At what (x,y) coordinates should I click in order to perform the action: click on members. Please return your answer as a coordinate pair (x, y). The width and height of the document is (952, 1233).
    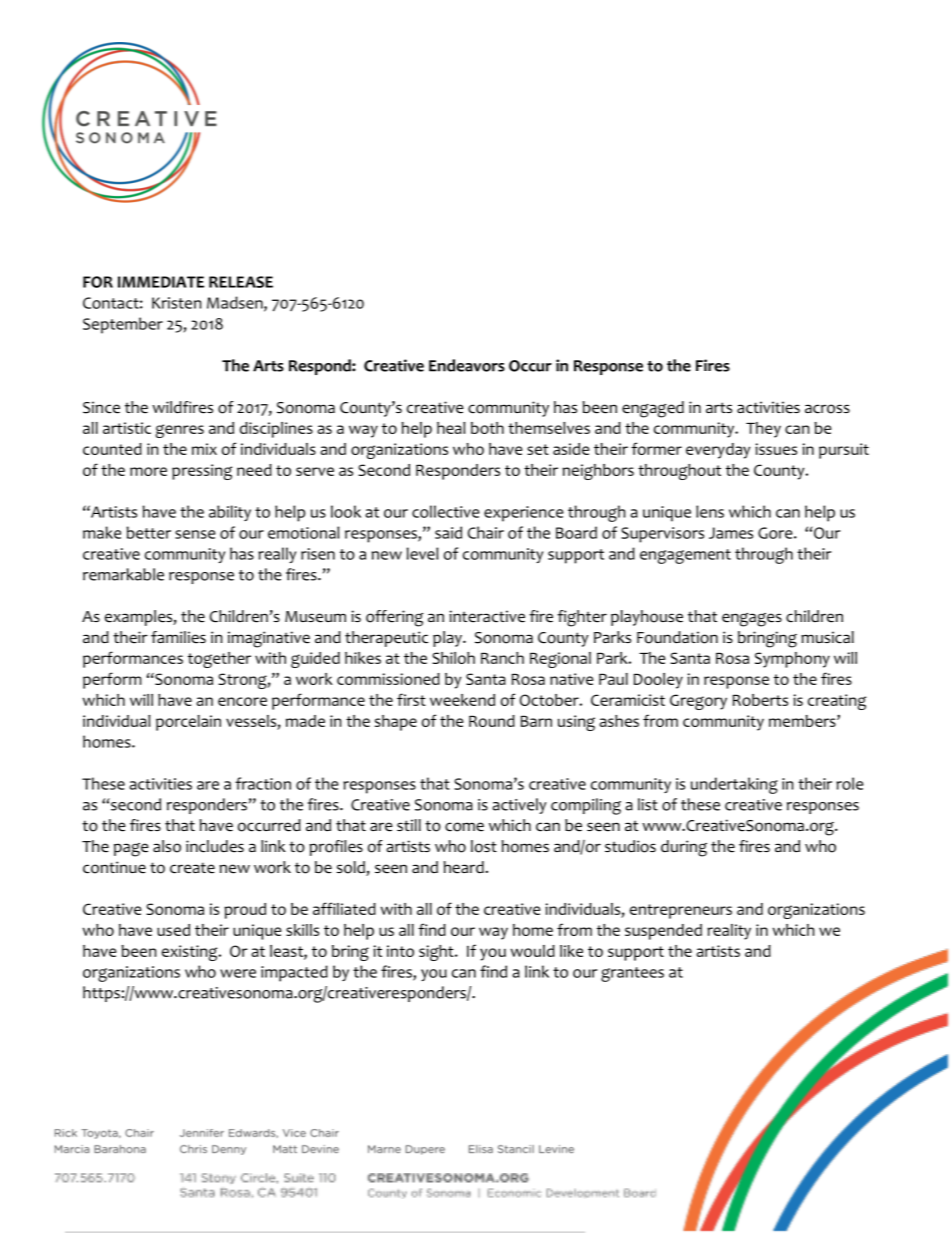
    Looking at the image, I should click on (803, 721).
